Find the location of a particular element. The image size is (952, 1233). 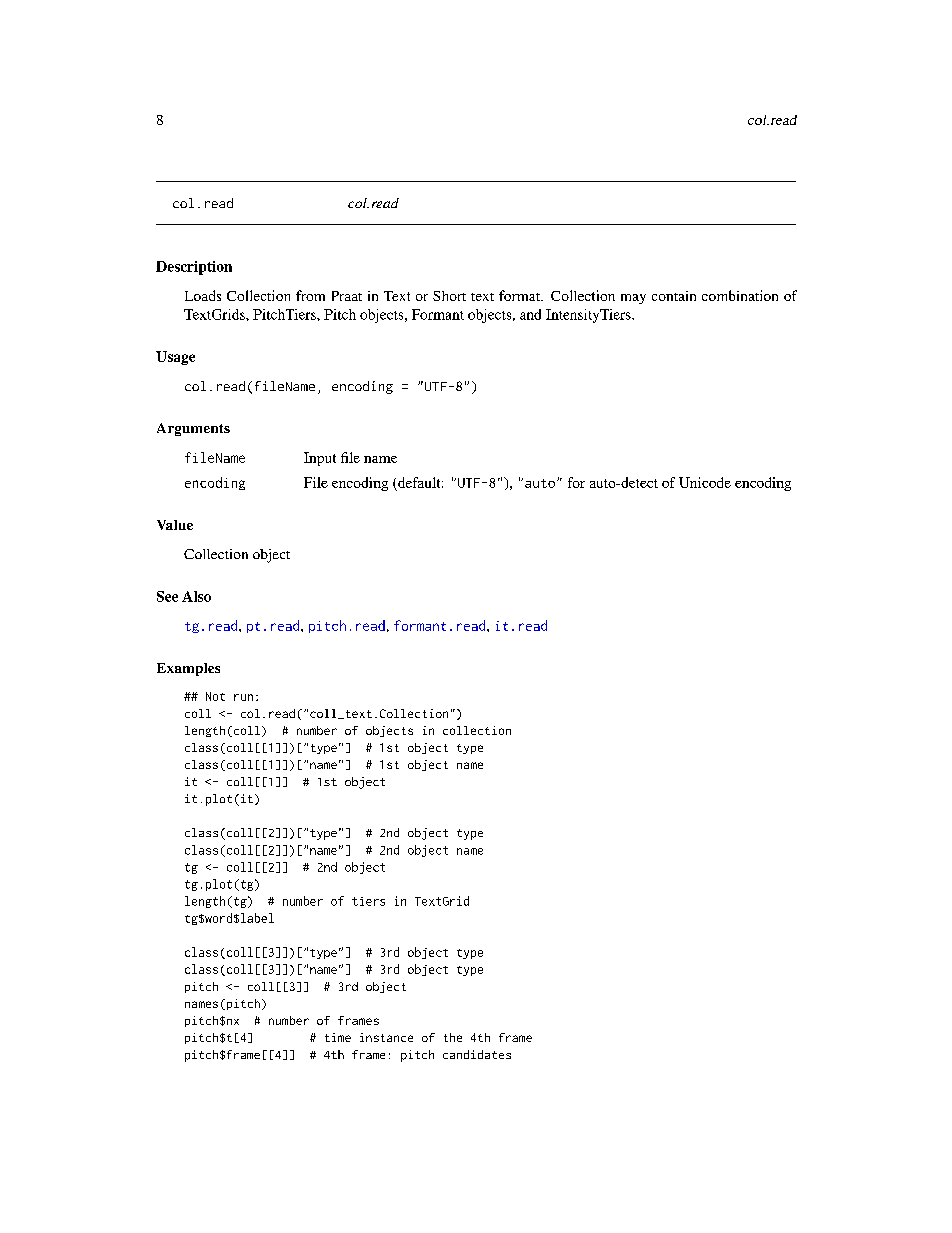

Examples is located at coordinates (188, 669).
